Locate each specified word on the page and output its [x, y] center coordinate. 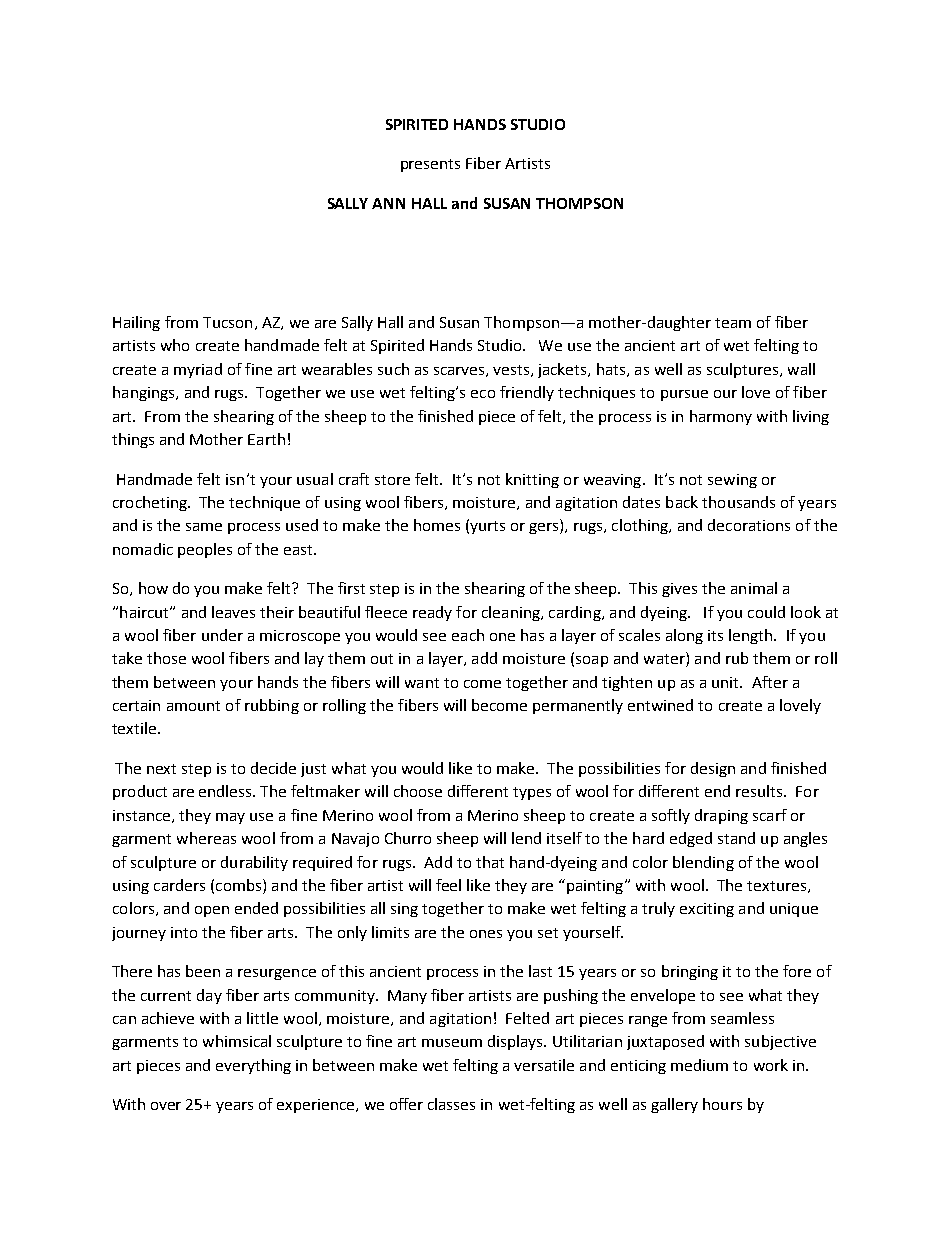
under [222, 635]
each [468, 635]
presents [430, 165]
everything [253, 1066]
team [733, 323]
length [752, 636]
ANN [388, 203]
